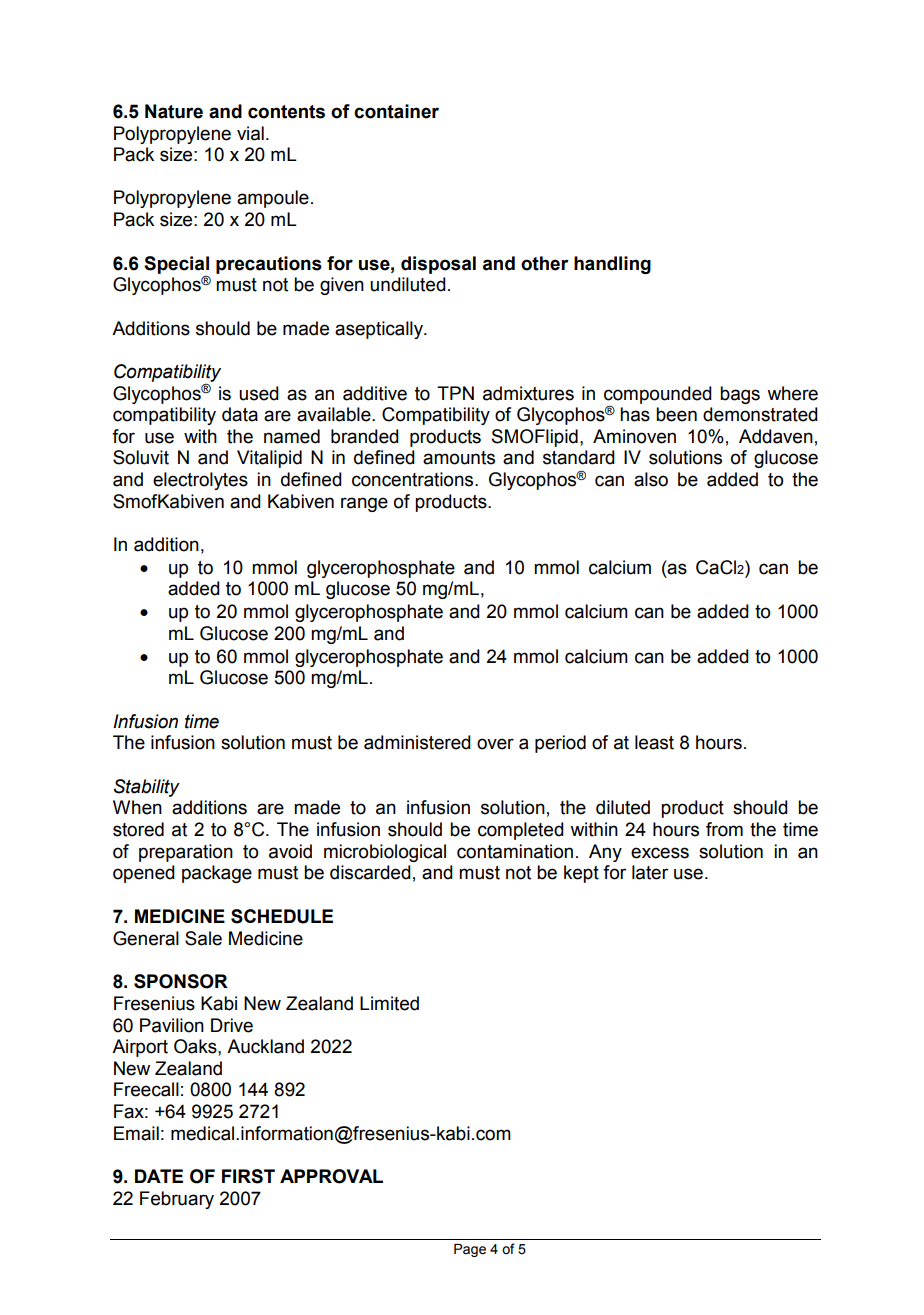  What do you see at coordinates (240, 414) in the image?
I see `data` at bounding box center [240, 414].
